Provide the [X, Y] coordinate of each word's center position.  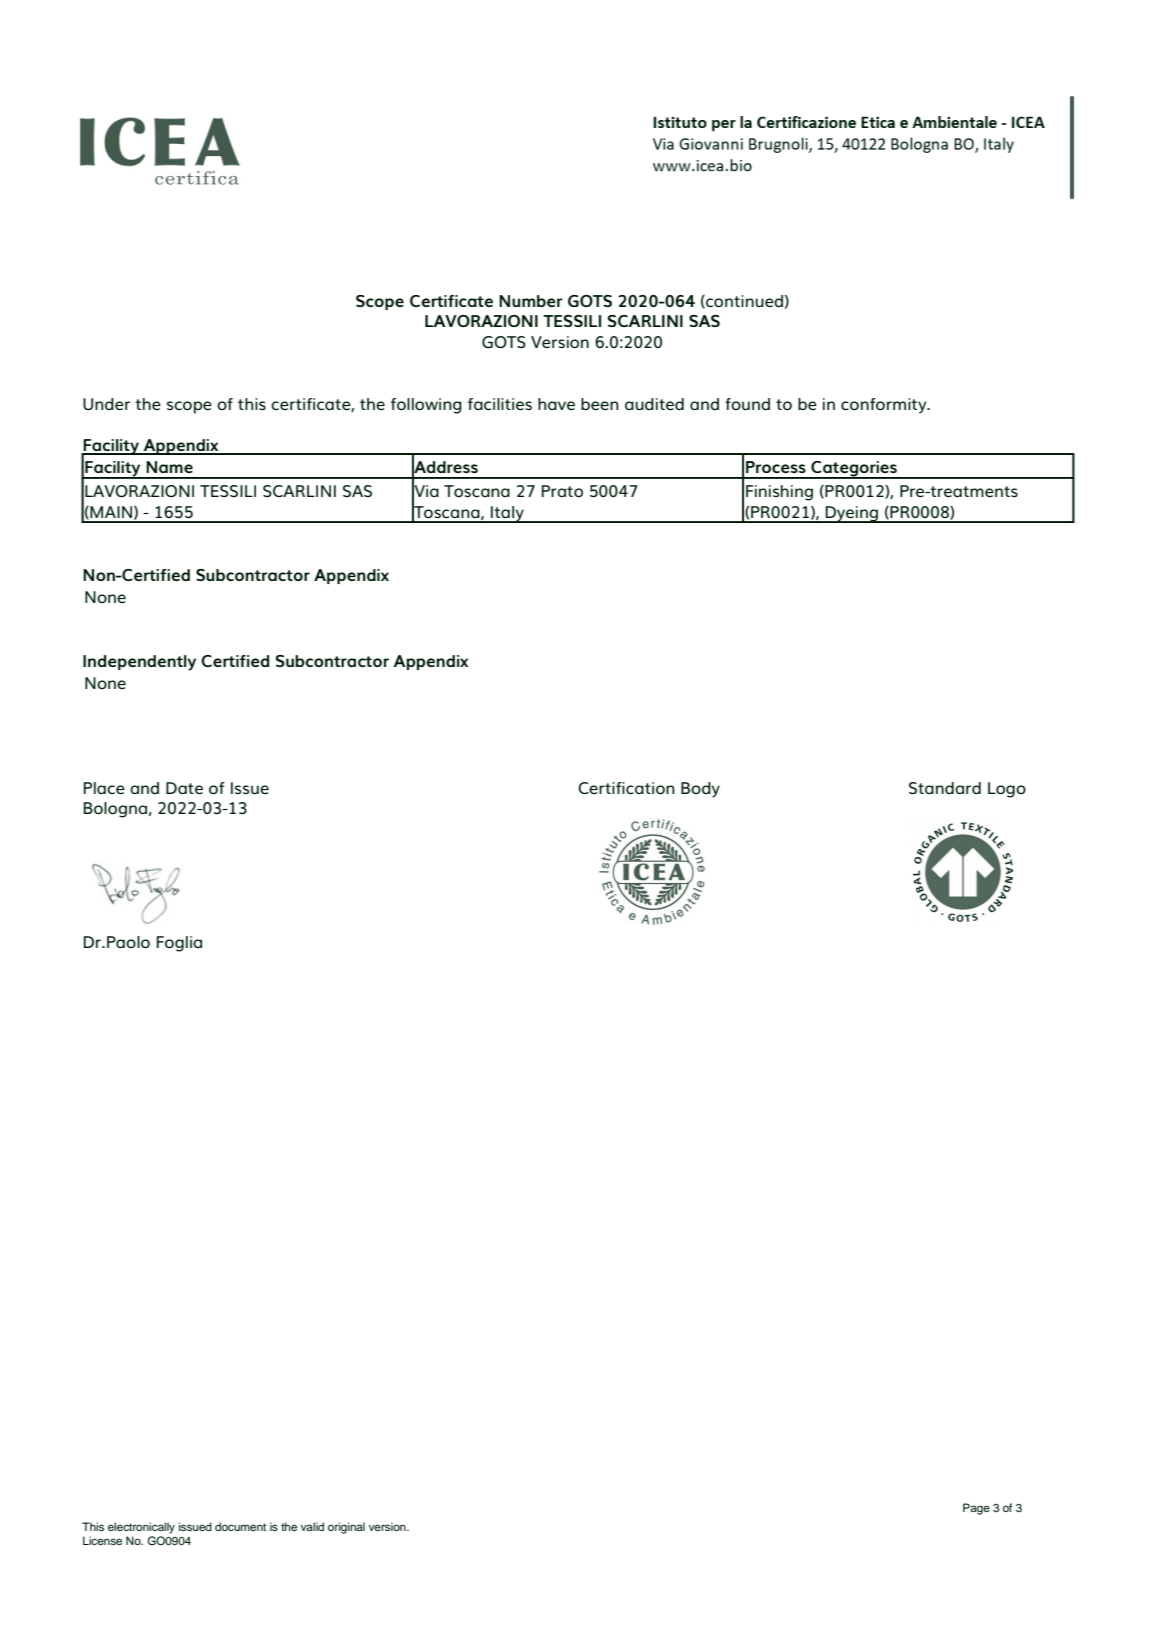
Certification [626, 788]
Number [531, 301]
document [240, 1526]
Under [106, 404]
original [346, 1528]
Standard [945, 788]
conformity [885, 406]
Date [184, 788]
